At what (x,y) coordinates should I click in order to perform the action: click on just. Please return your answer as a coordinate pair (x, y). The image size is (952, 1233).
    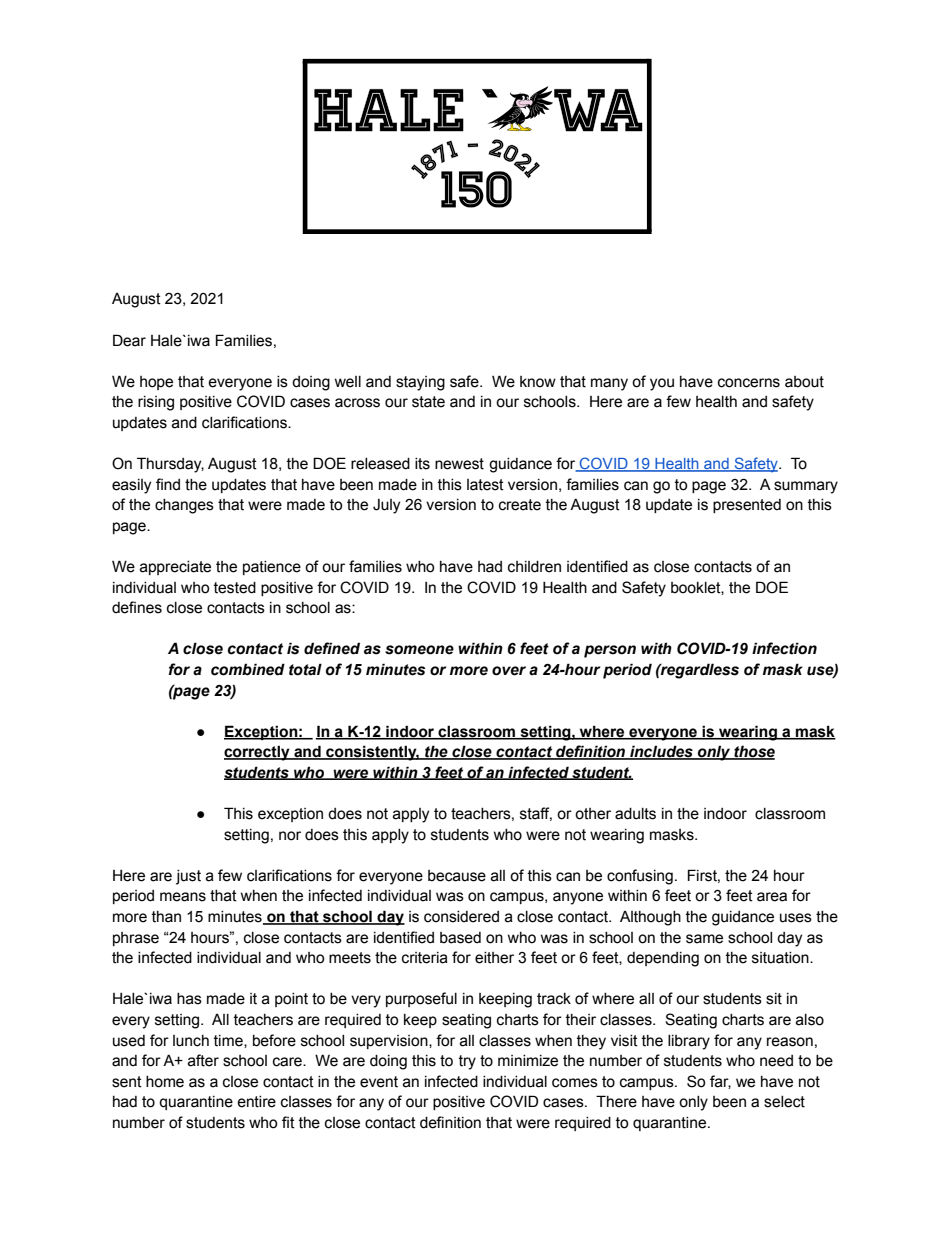
    Looking at the image, I should click on (188, 877).
